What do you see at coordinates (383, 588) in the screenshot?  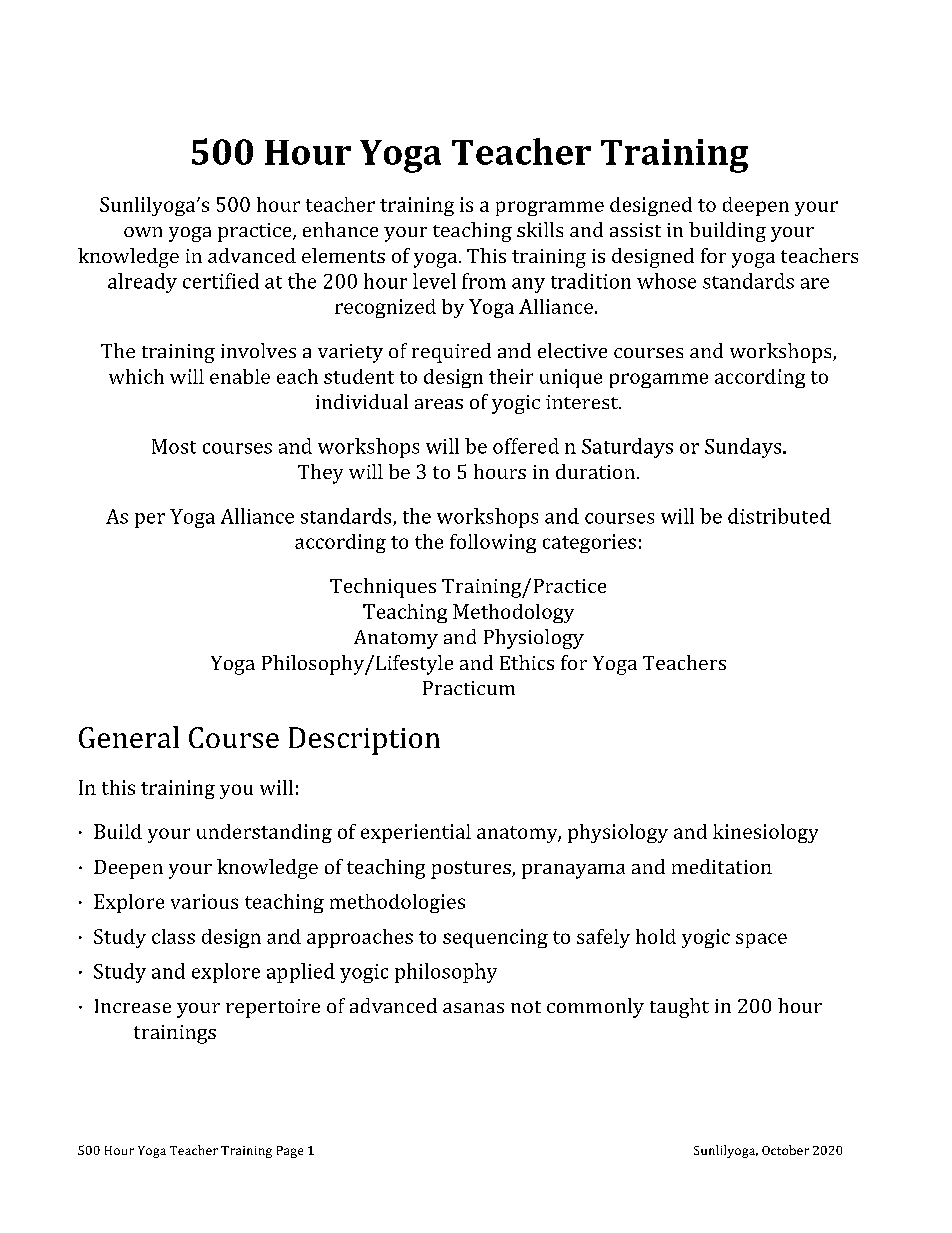 I see `Techniques` at bounding box center [383, 588].
